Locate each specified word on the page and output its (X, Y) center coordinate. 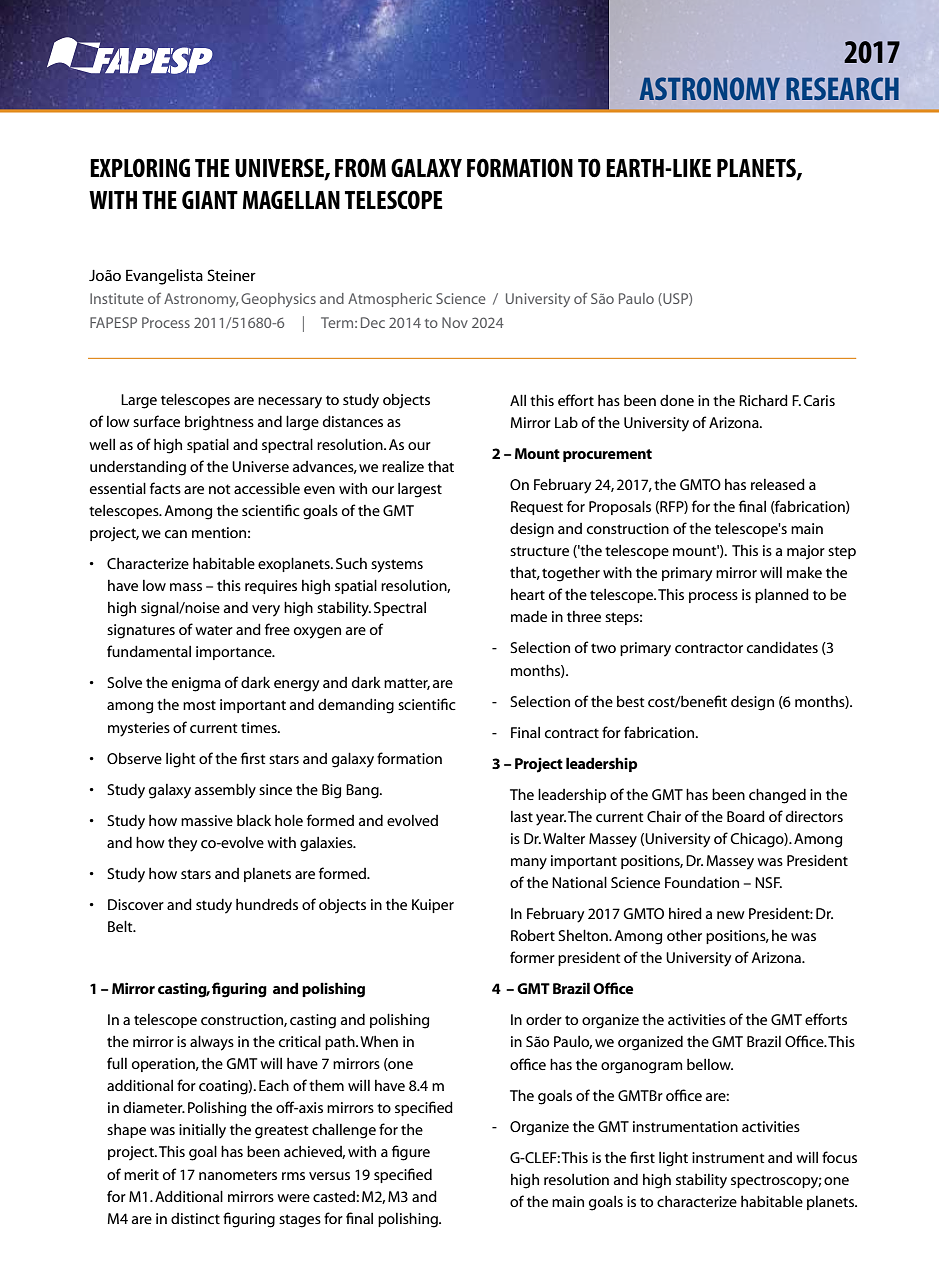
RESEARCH (842, 88)
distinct (195, 1218)
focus (839, 1157)
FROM (360, 168)
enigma (196, 684)
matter (407, 684)
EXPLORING (140, 168)
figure (411, 1153)
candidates (782, 647)
